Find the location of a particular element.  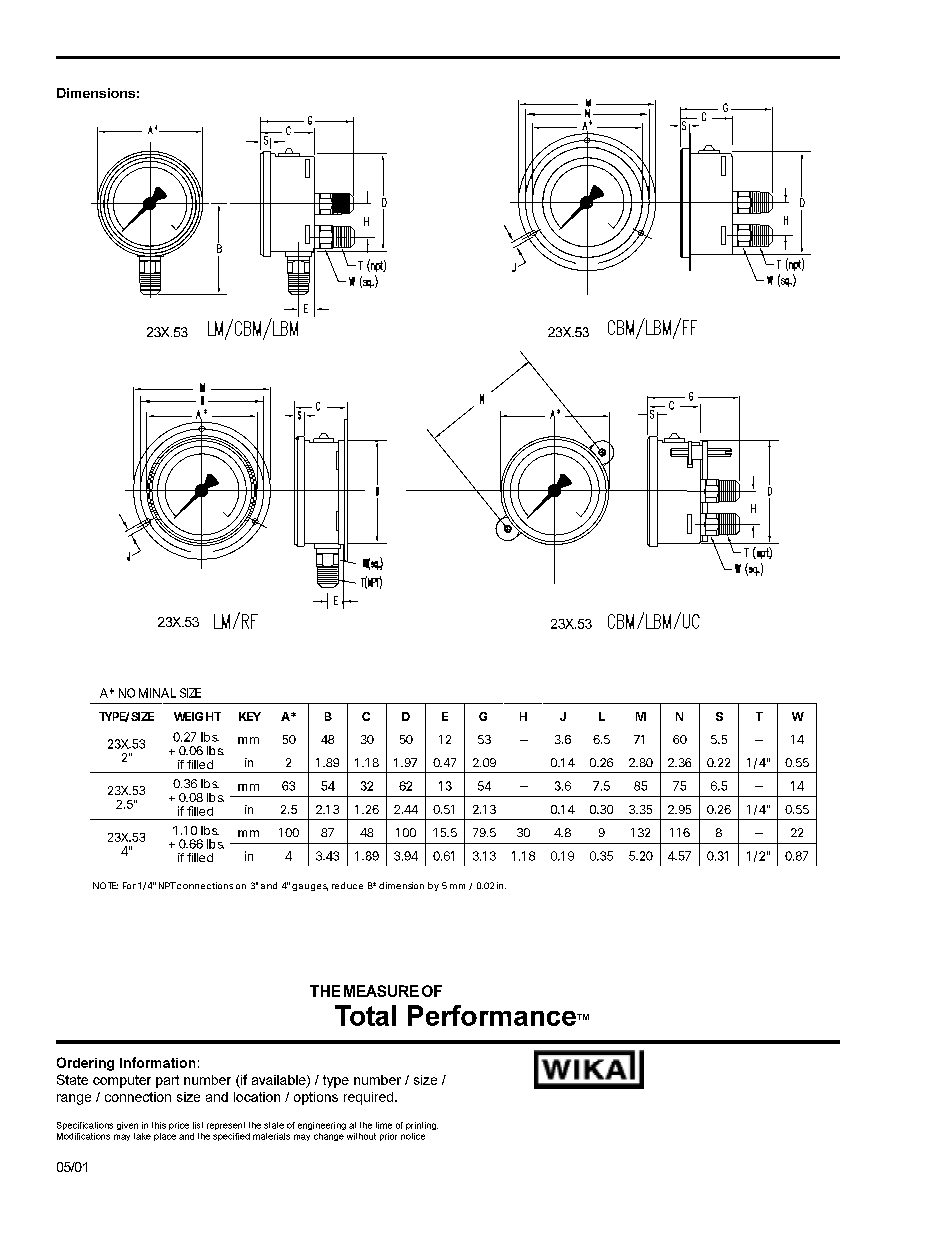

available is located at coordinates (280, 1081).
